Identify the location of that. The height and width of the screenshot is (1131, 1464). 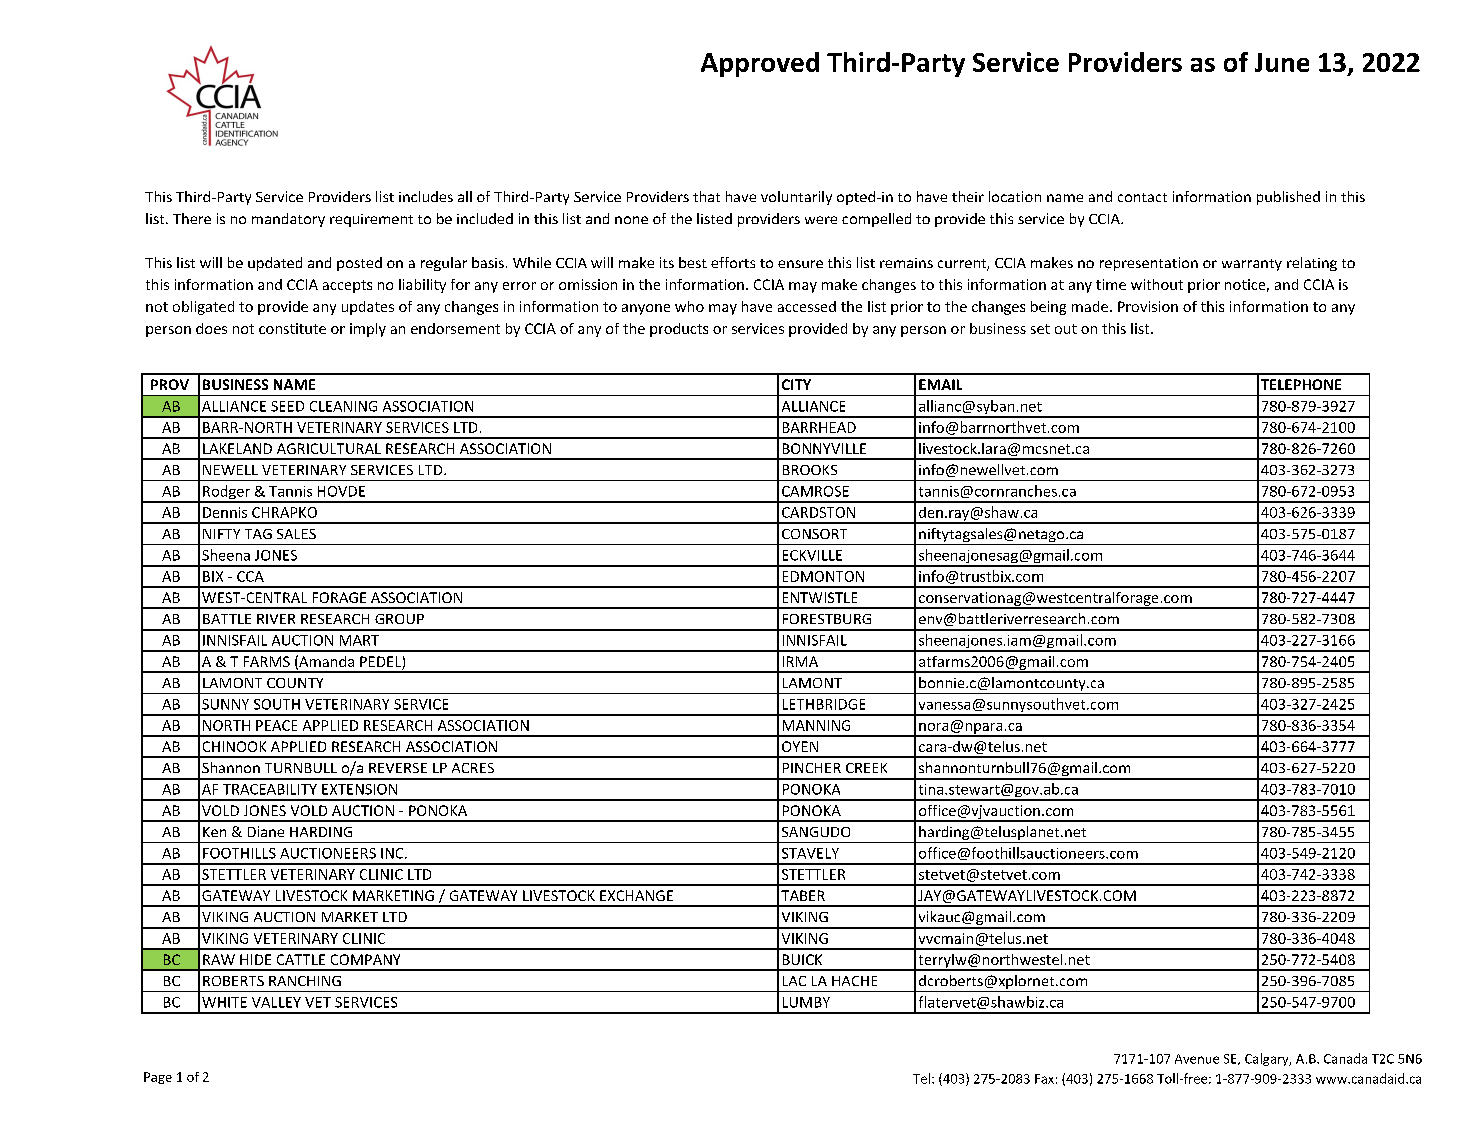
(706, 196).
